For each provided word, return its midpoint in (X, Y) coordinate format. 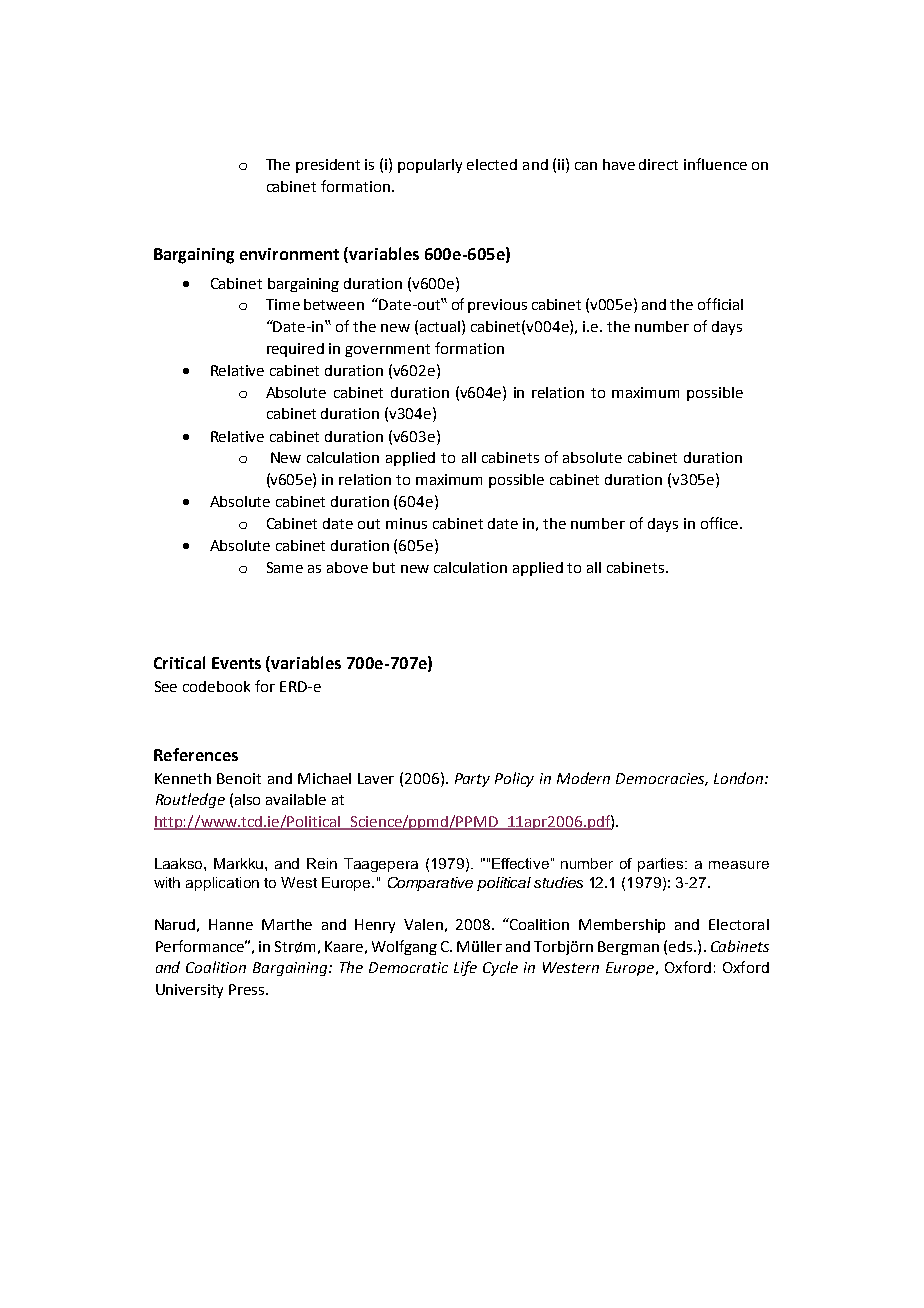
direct (658, 164)
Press (248, 989)
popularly (430, 166)
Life (465, 968)
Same (285, 567)
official (720, 304)
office (719, 523)
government (387, 350)
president (328, 166)
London (740, 778)
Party (472, 780)
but (384, 567)
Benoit (239, 778)
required (295, 350)
